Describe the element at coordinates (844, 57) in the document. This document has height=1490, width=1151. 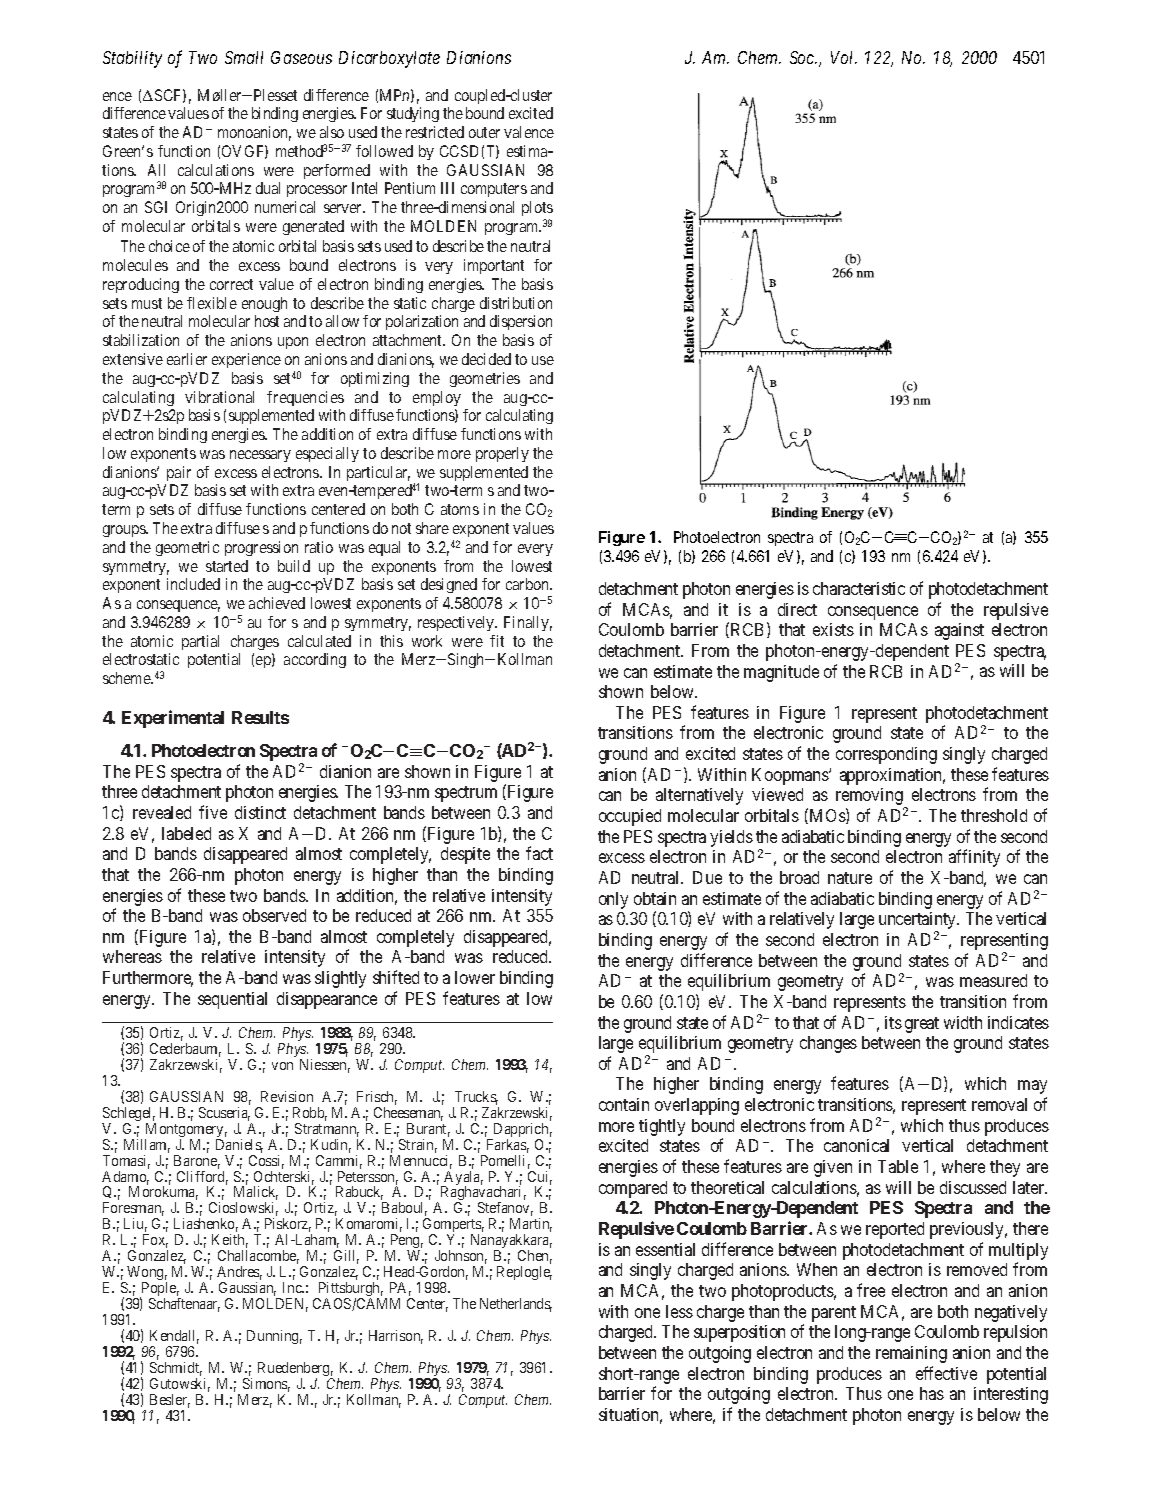
I see `Vol` at that location.
